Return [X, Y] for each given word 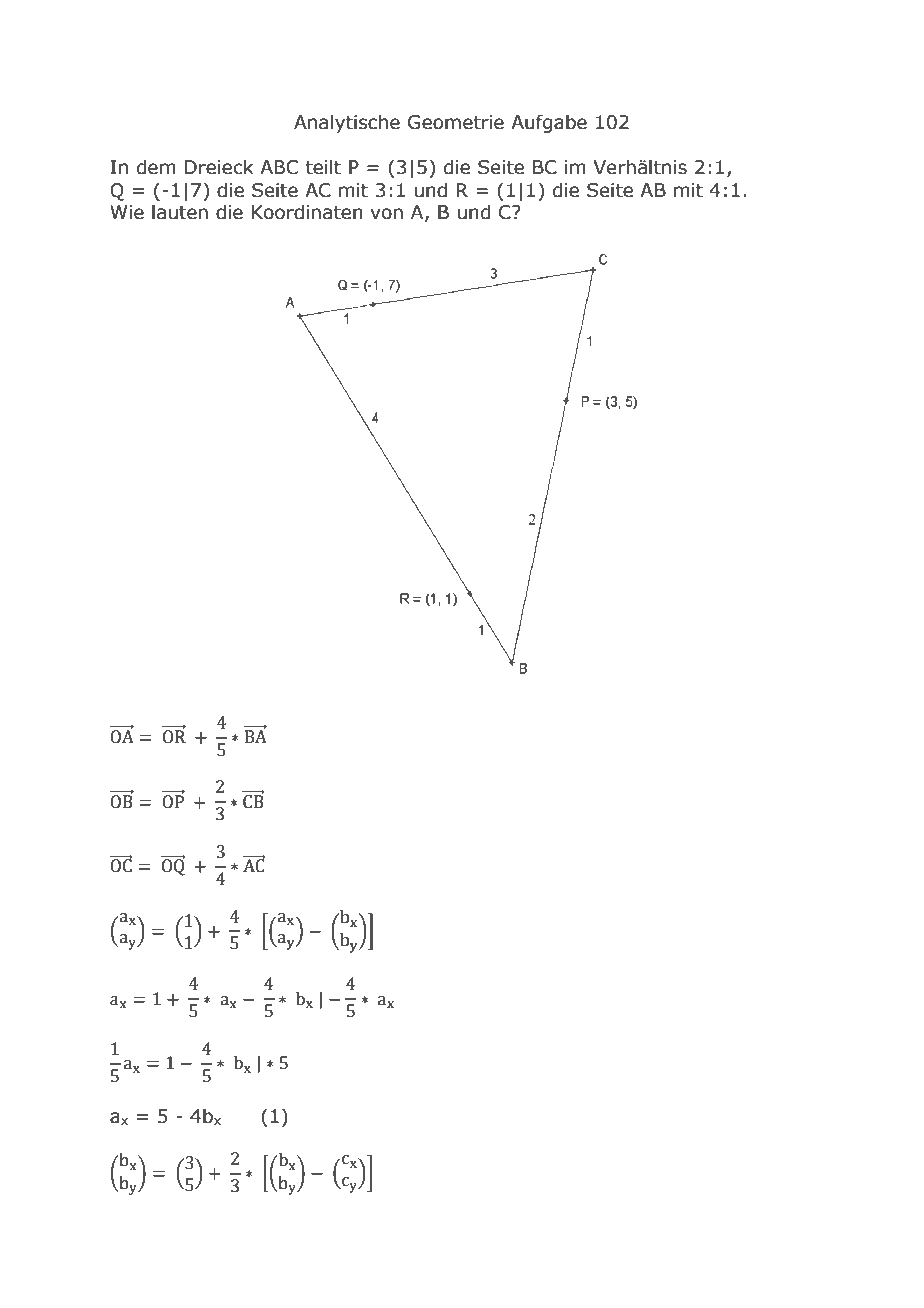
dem [156, 167]
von [386, 214]
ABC [279, 167]
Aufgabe [549, 123]
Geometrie [456, 122]
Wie [127, 212]
